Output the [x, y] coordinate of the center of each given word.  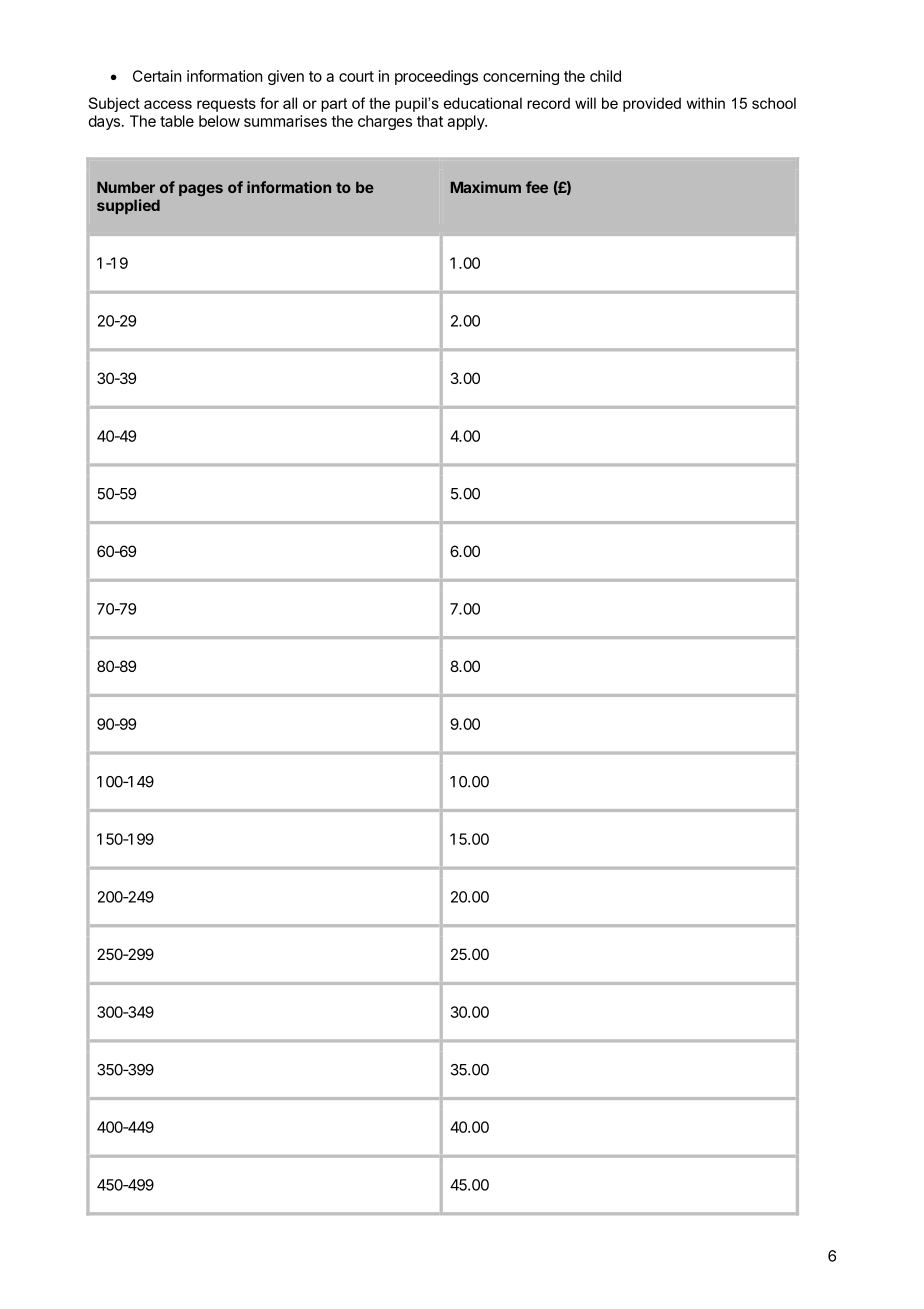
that [430, 121]
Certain [157, 76]
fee [537, 187]
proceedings [436, 77]
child [605, 76]
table [177, 121]
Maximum [486, 187]
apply [467, 122]
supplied [128, 206]
